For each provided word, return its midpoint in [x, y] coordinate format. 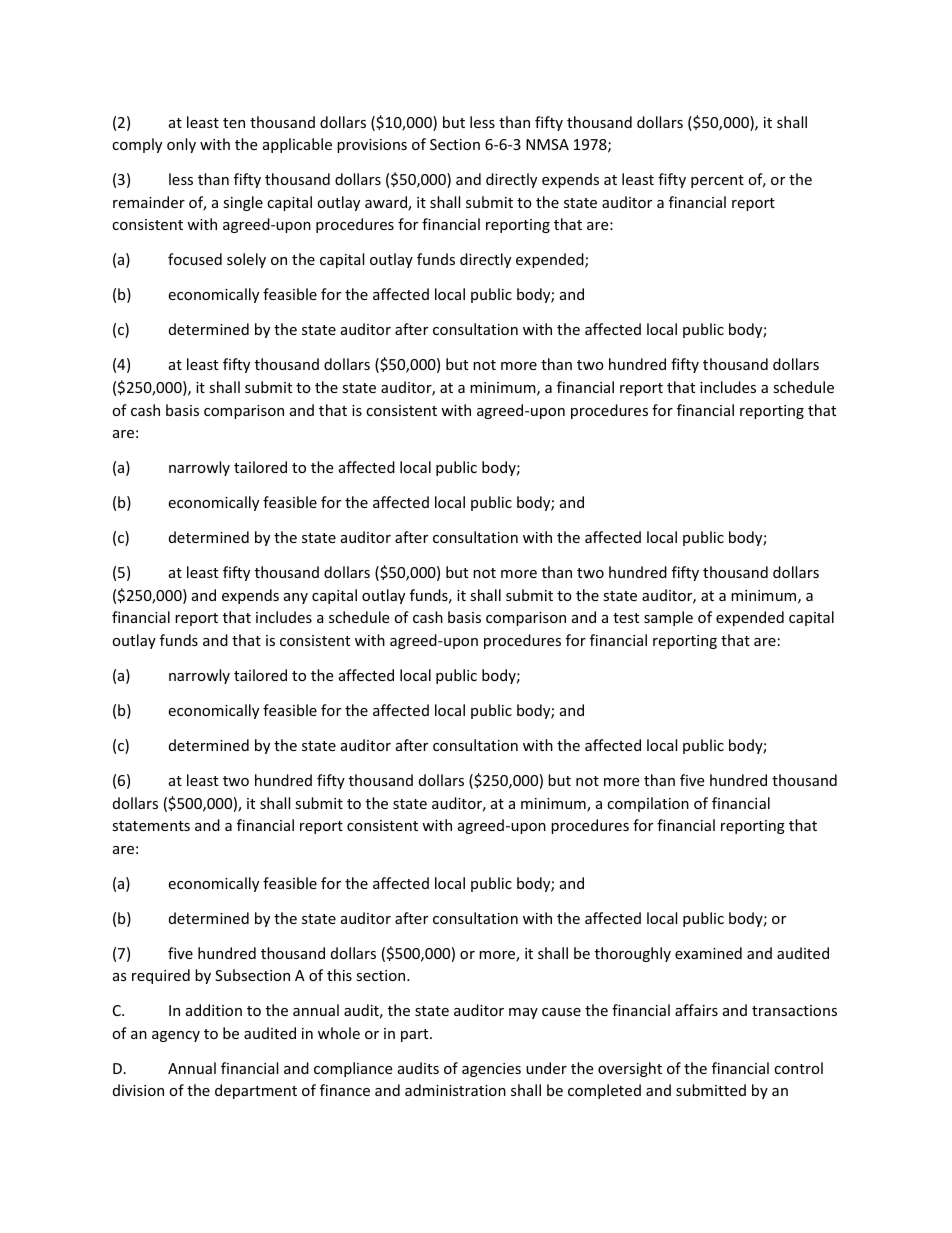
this [339, 975]
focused [195, 259]
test [626, 618]
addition [214, 1010]
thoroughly [633, 954]
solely [246, 260]
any [296, 598]
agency [176, 1036]
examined [708, 953]
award [387, 203]
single [243, 203]
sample [668, 618]
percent [717, 181]
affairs [696, 1010]
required [161, 976]
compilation [648, 804]
